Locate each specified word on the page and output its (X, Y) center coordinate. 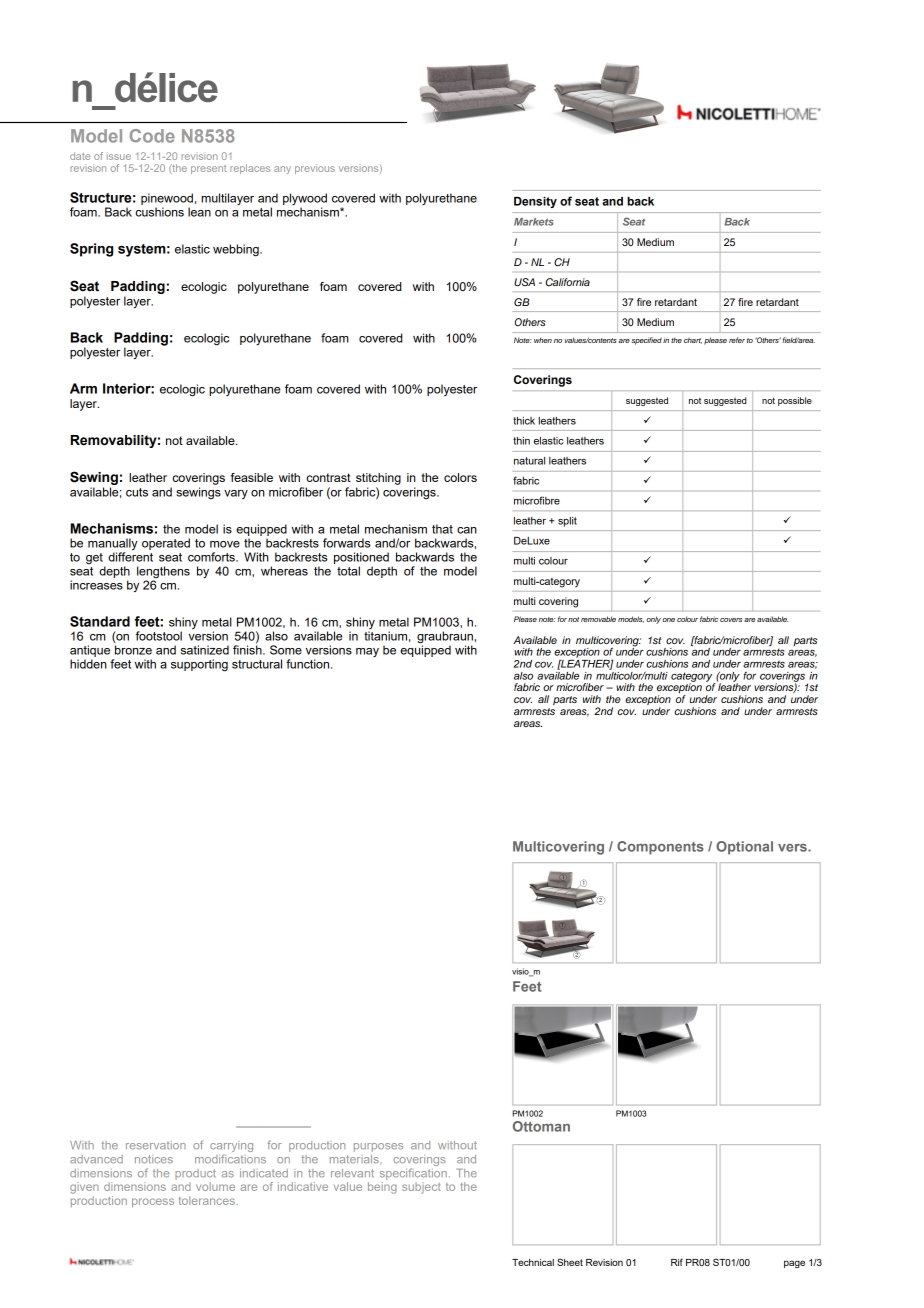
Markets (534, 222)
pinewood (167, 199)
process (153, 1203)
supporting (199, 665)
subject (421, 1188)
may (367, 652)
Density (535, 202)
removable (598, 619)
